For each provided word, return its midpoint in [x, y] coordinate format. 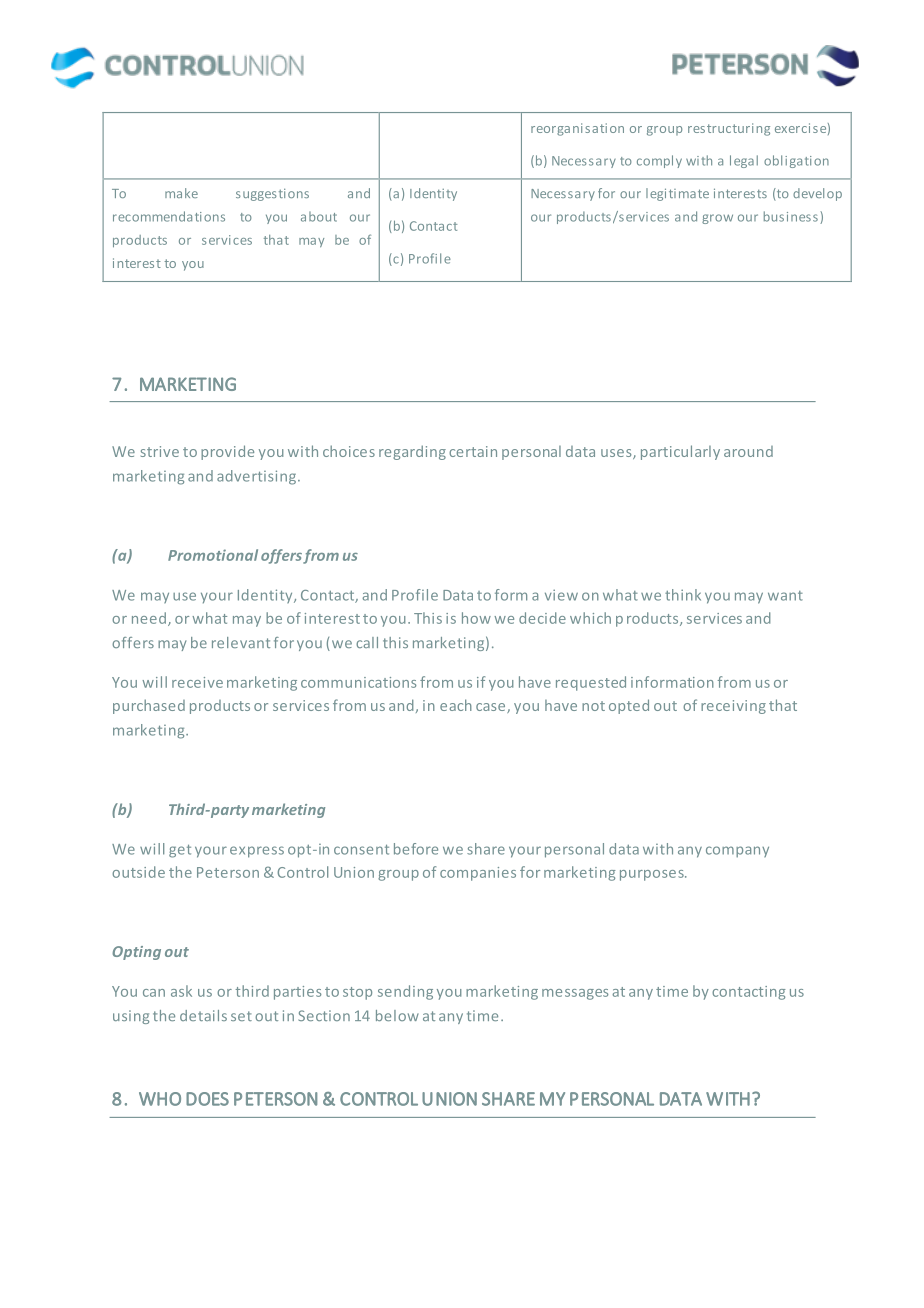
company [737, 852]
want [785, 596]
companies [478, 874]
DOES [207, 1099]
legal [744, 161]
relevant [241, 642]
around [748, 451]
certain [473, 451]
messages [575, 994]
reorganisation [577, 129]
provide [227, 452]
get [180, 851]
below [397, 1015]
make [181, 193]
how [476, 618]
